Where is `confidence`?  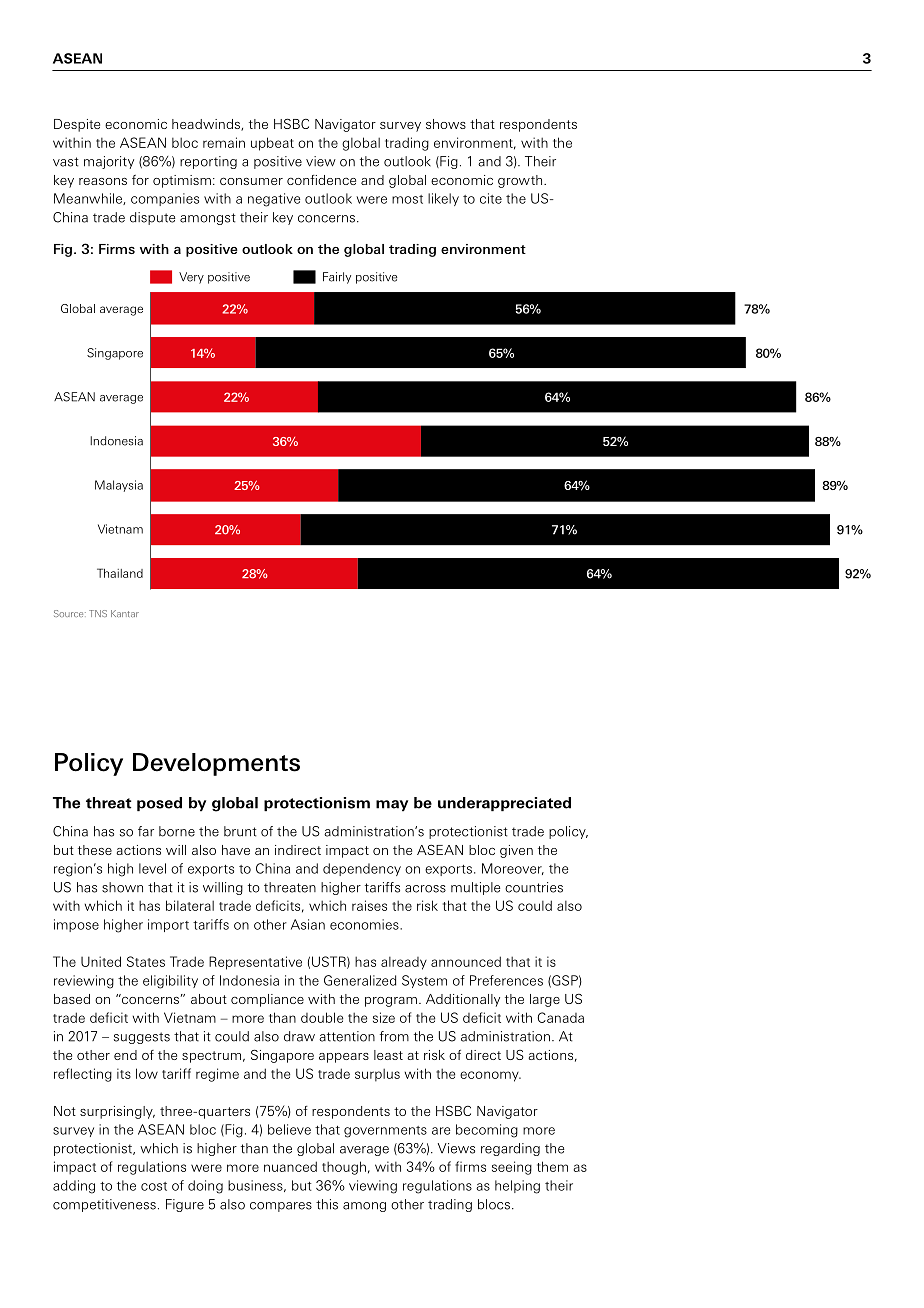
confidence is located at coordinates (321, 180).
